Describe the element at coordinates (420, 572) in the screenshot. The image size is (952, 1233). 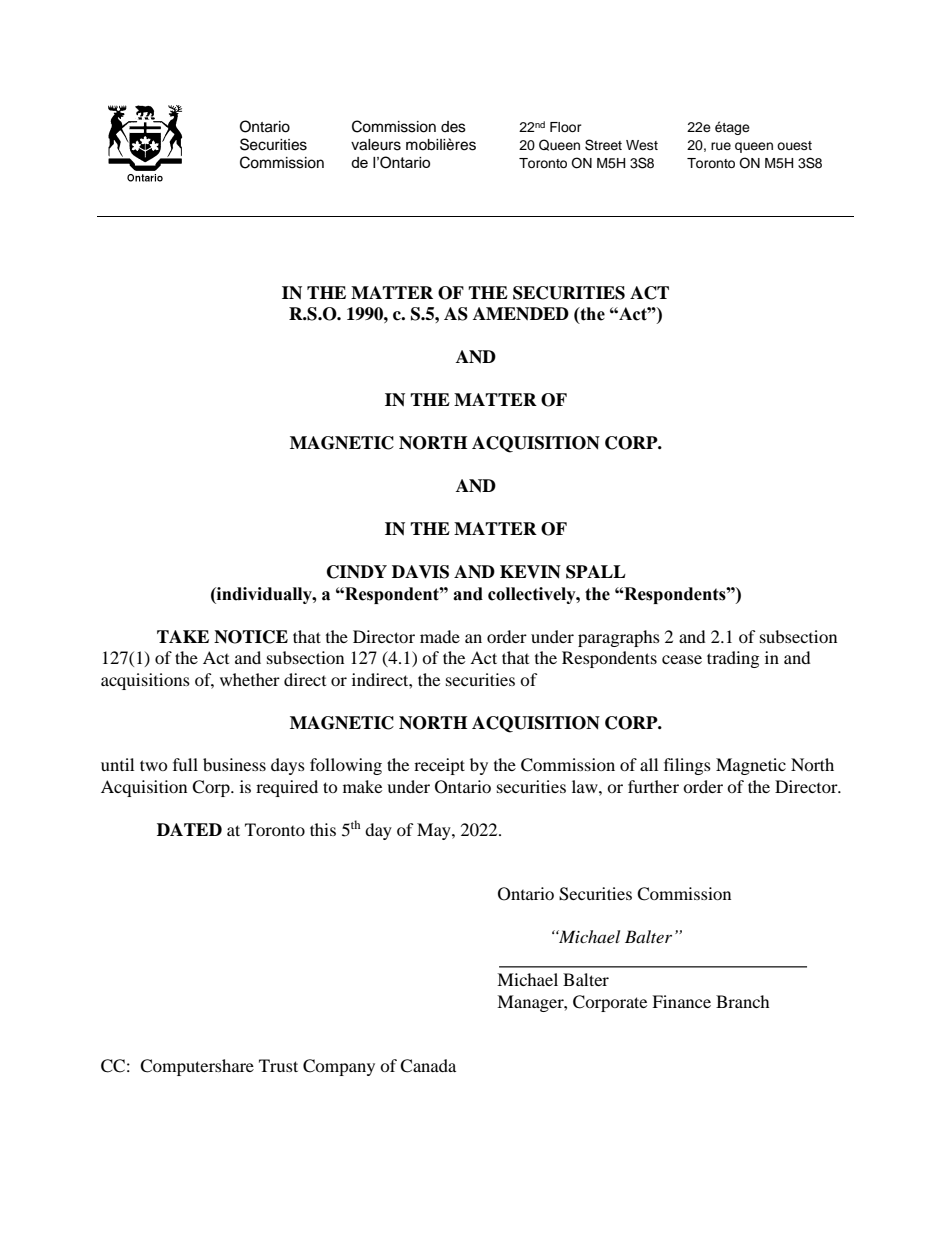
I see `DAVIS` at that location.
